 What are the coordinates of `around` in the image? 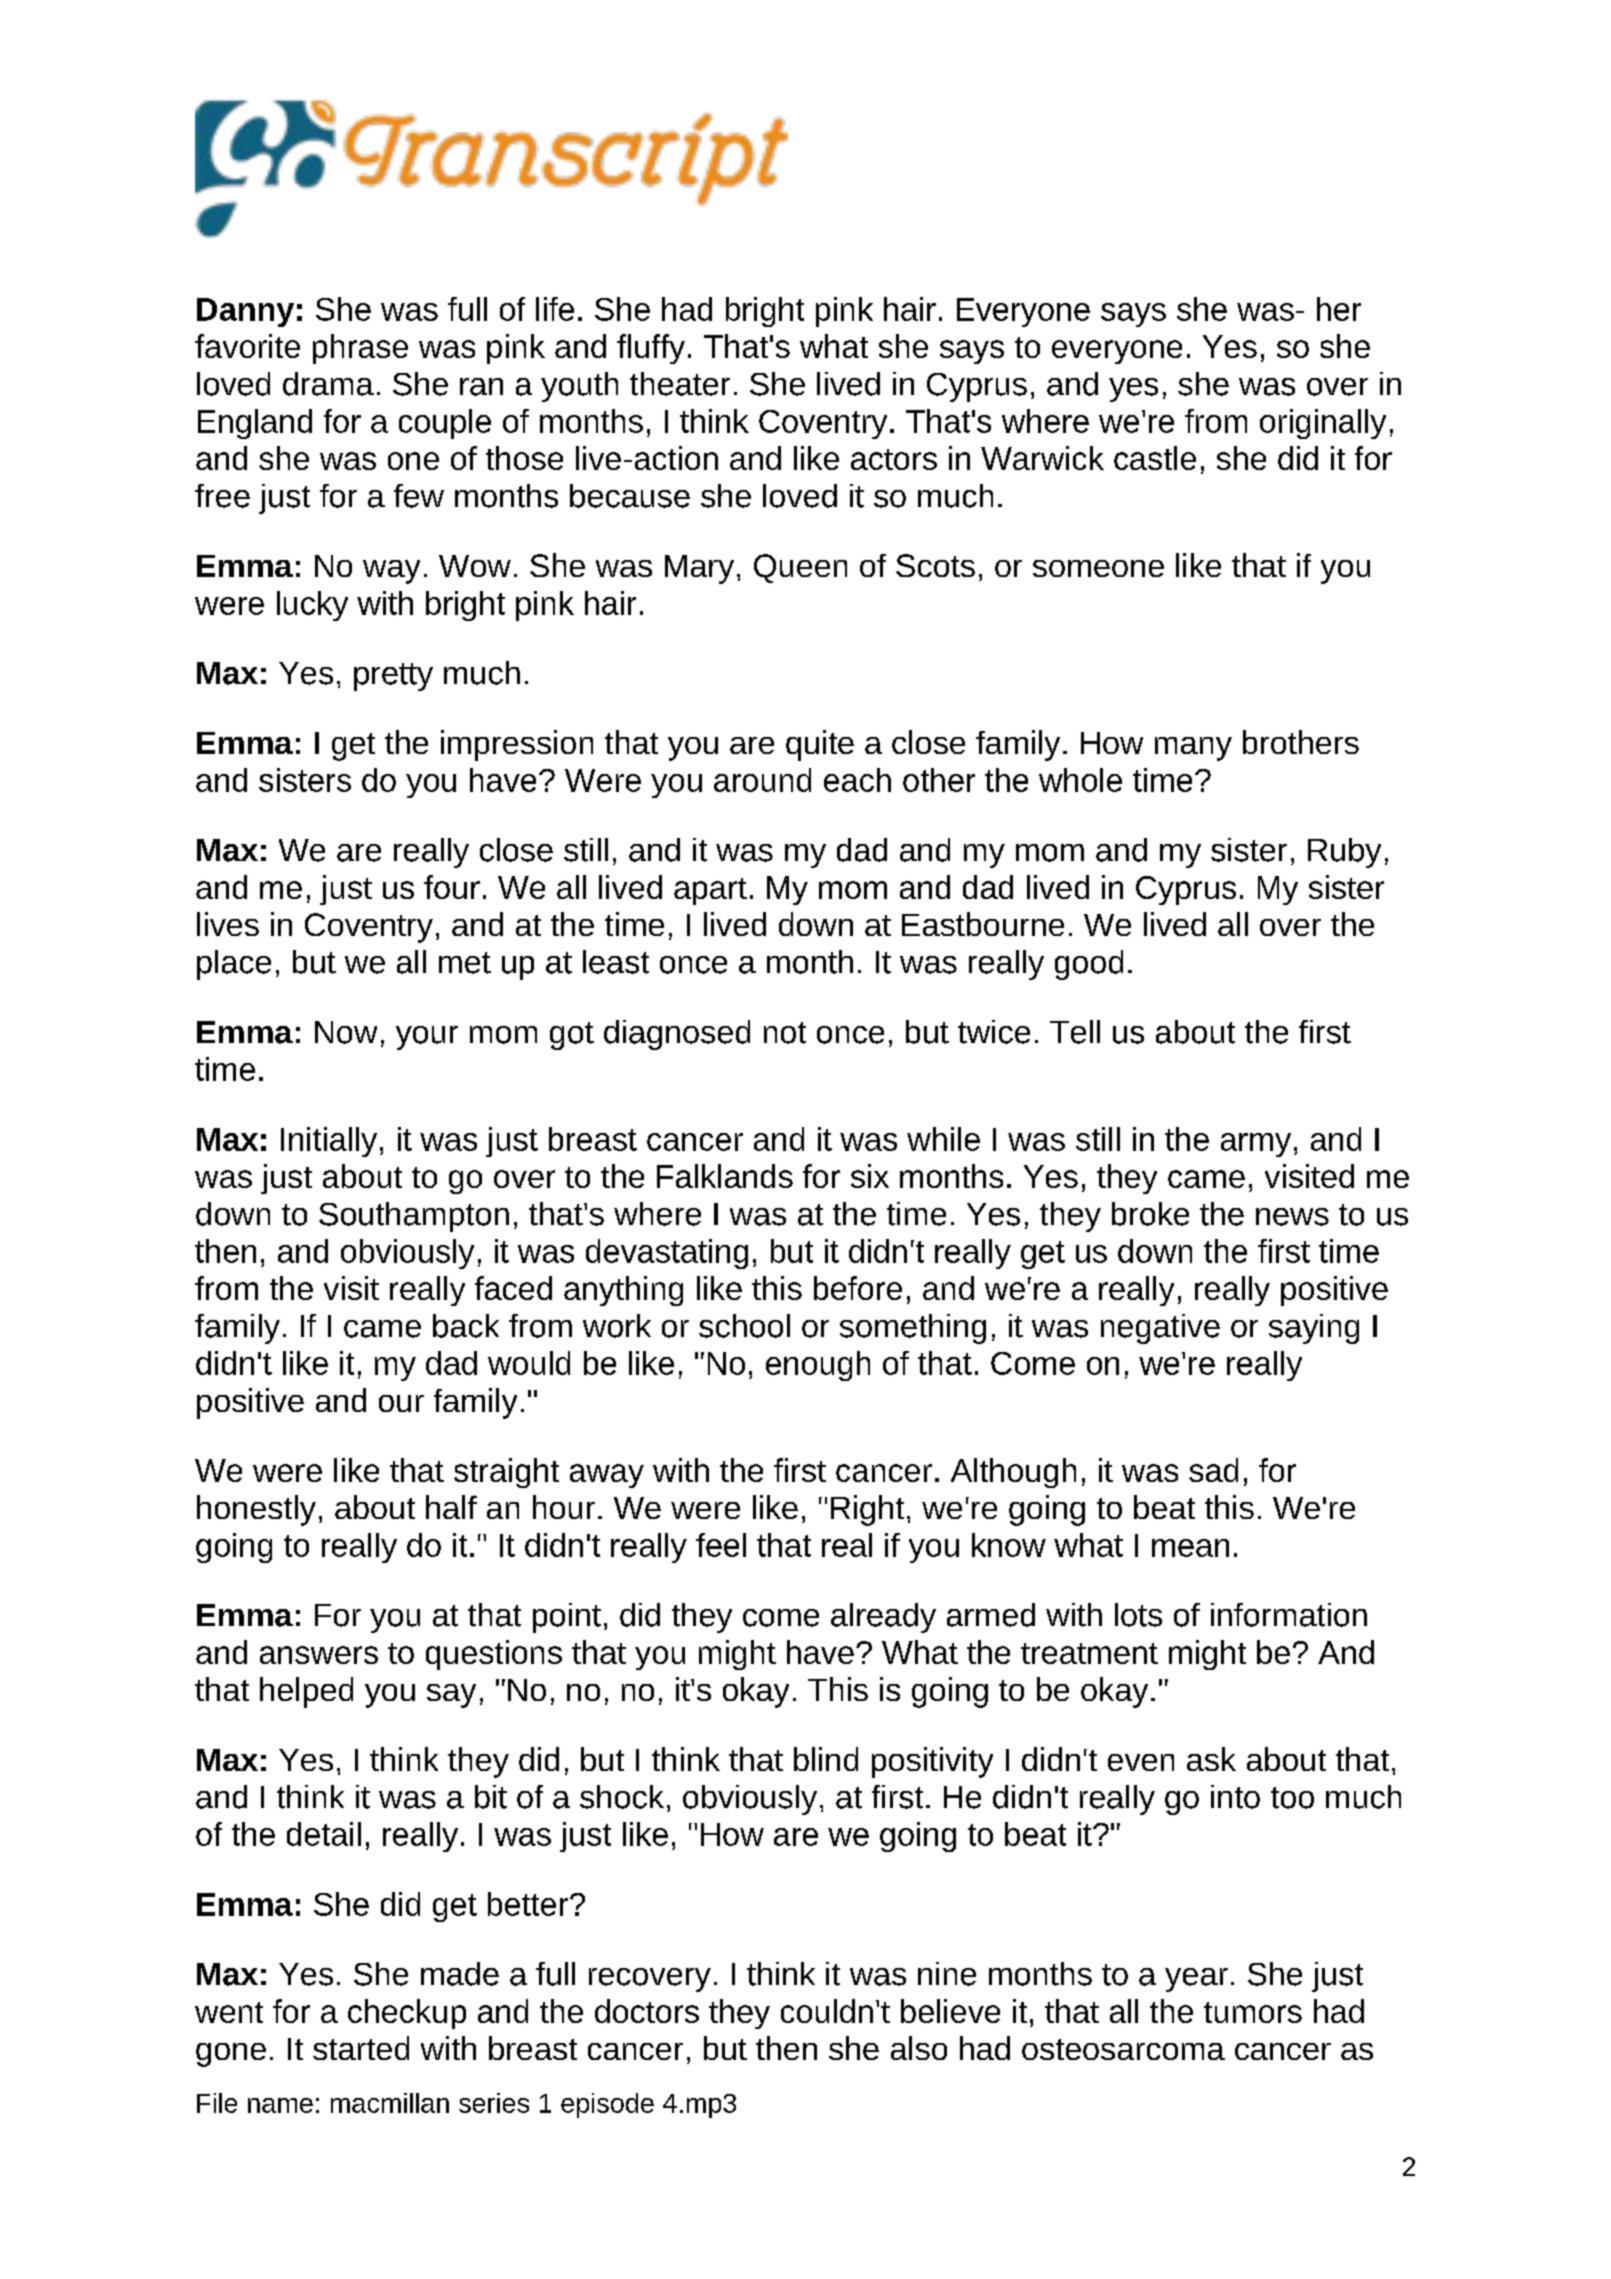 It's located at (762, 780).
